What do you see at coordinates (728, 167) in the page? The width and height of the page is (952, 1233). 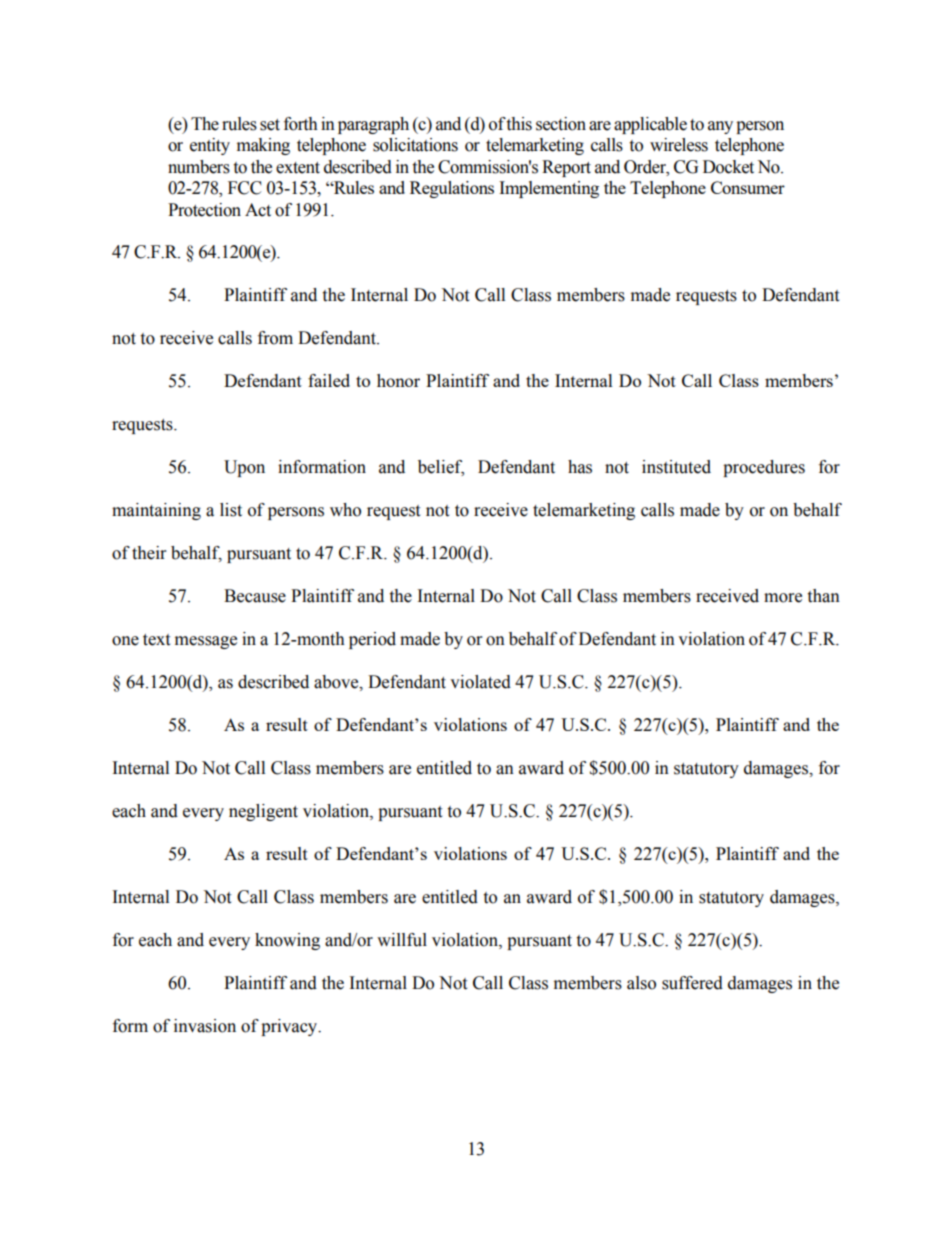 I see `Docket` at bounding box center [728, 167].
